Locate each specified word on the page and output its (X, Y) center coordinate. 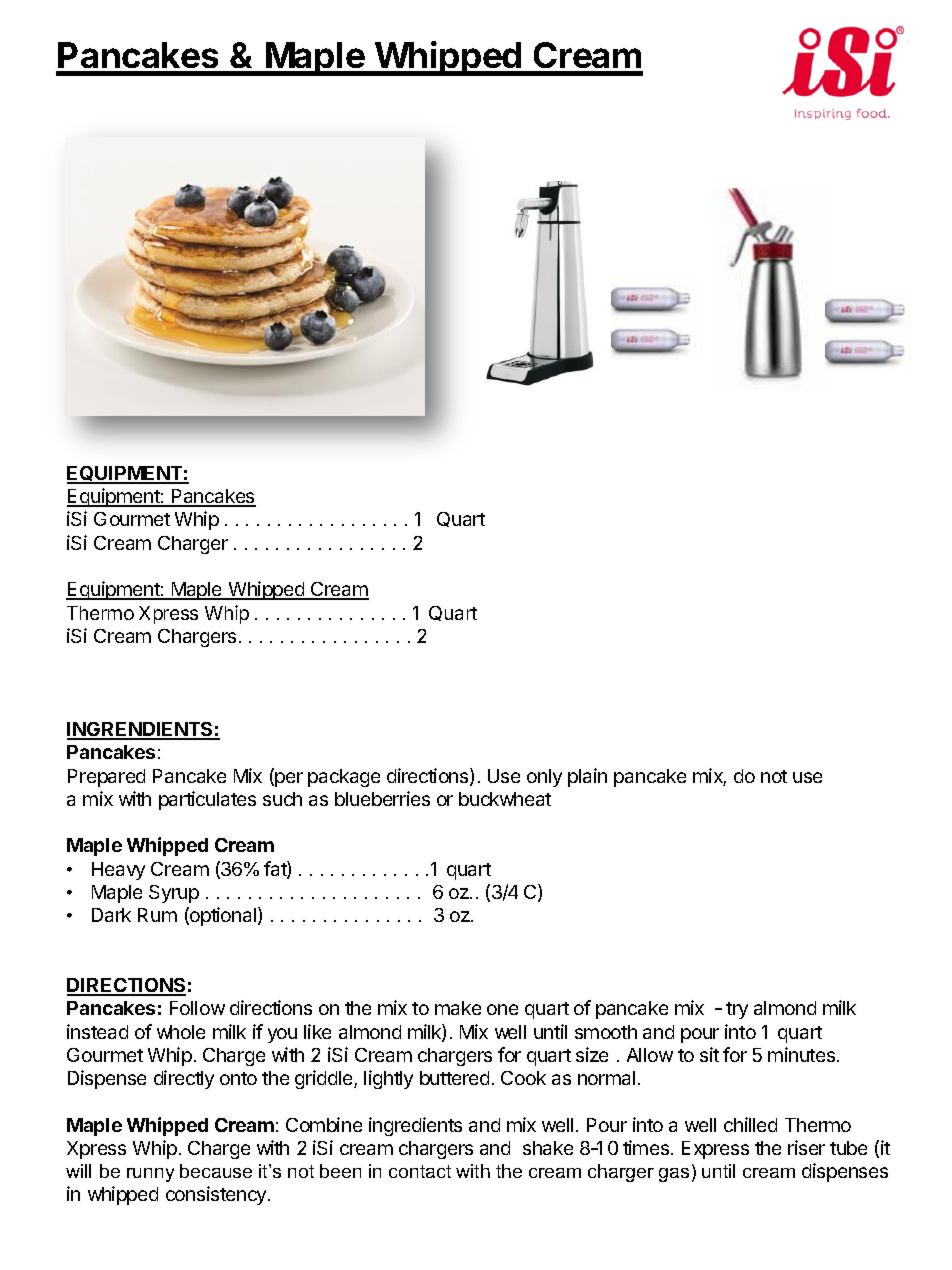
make (458, 1008)
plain (587, 777)
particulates (207, 800)
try (737, 1010)
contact (420, 1171)
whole (181, 1032)
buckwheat (505, 799)
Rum (157, 915)
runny (150, 1175)
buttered (454, 1078)
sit (709, 1054)
